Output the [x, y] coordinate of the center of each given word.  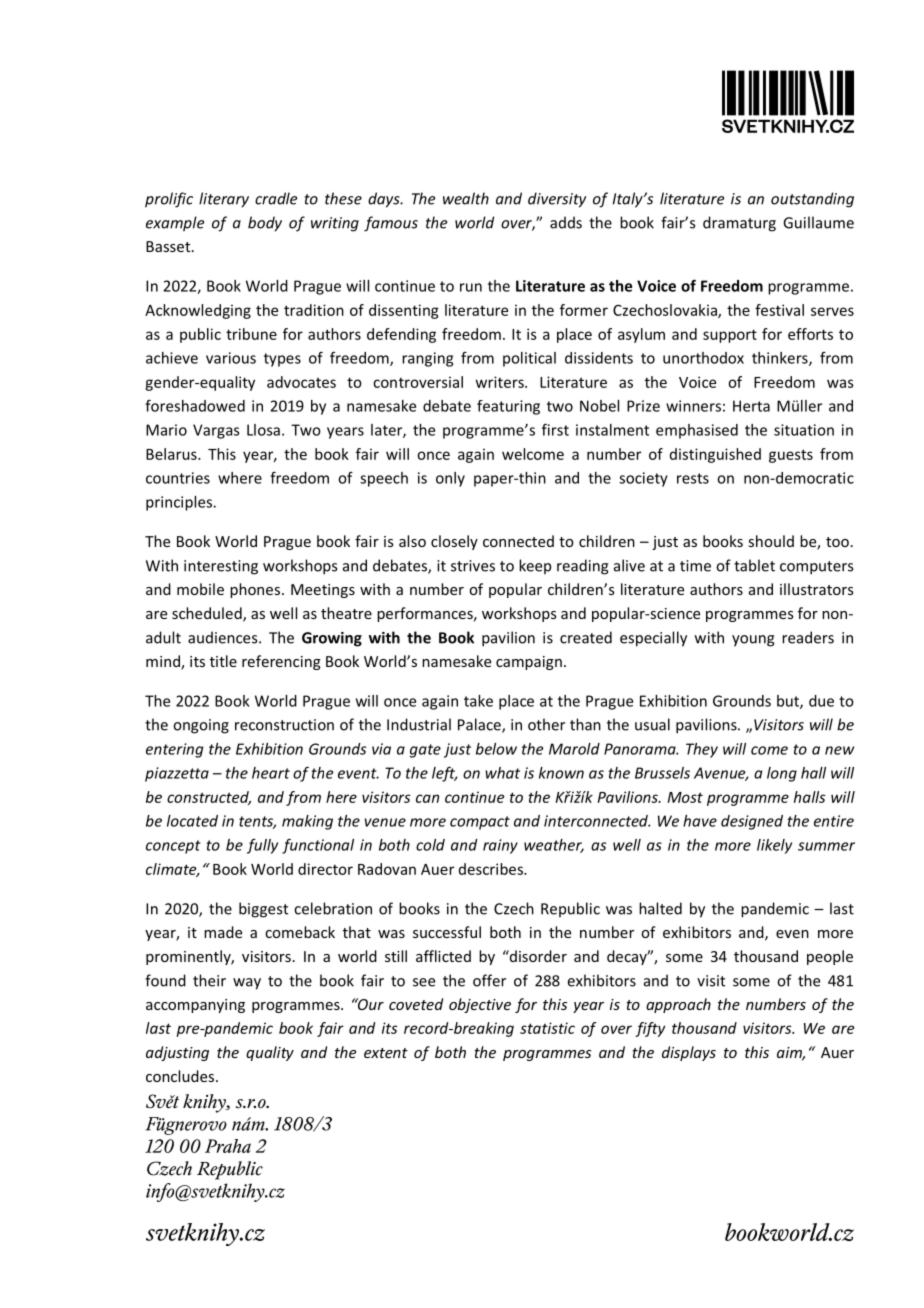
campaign [529, 663]
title [223, 661]
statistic [547, 1028]
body [265, 224]
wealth [466, 198]
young [753, 641]
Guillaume [818, 222]
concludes [180, 1076]
